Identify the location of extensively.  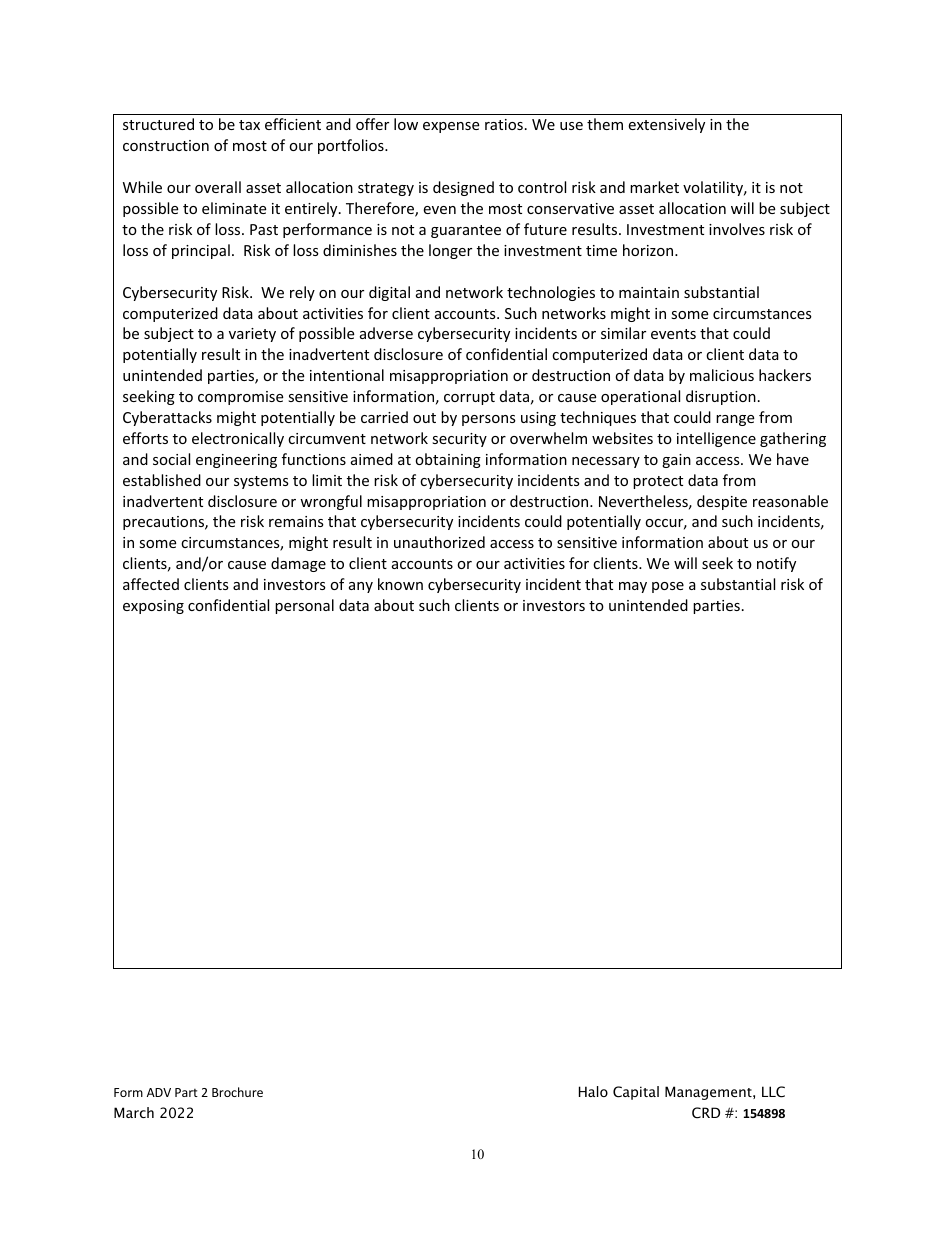
(666, 125).
